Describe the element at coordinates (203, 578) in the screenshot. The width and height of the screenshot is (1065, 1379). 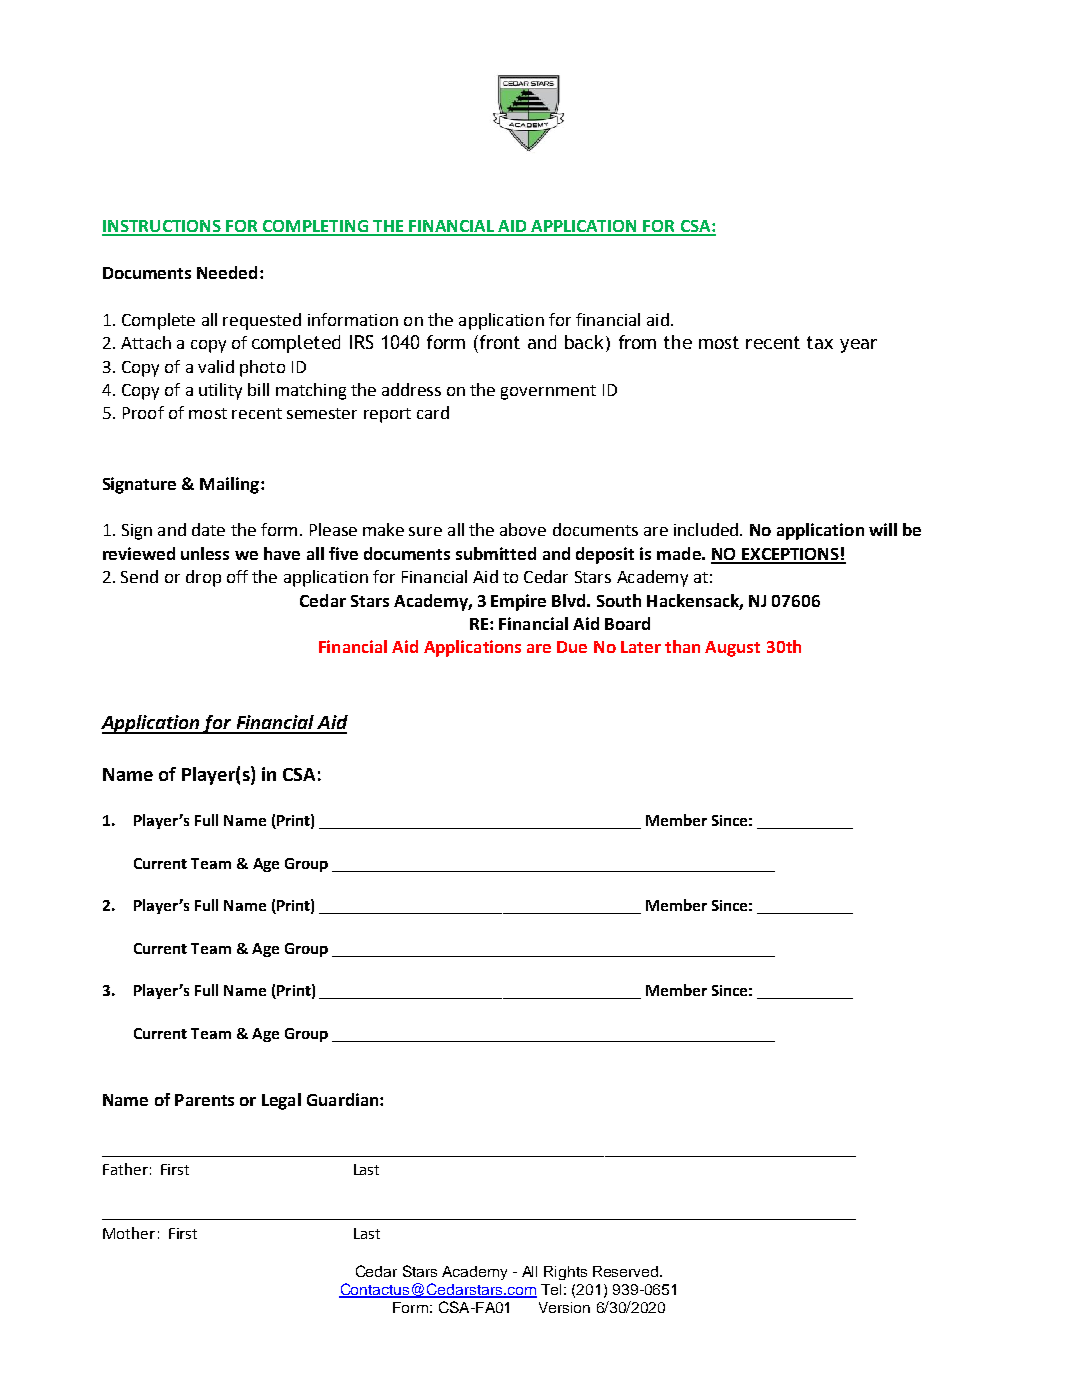
I see `drop` at that location.
